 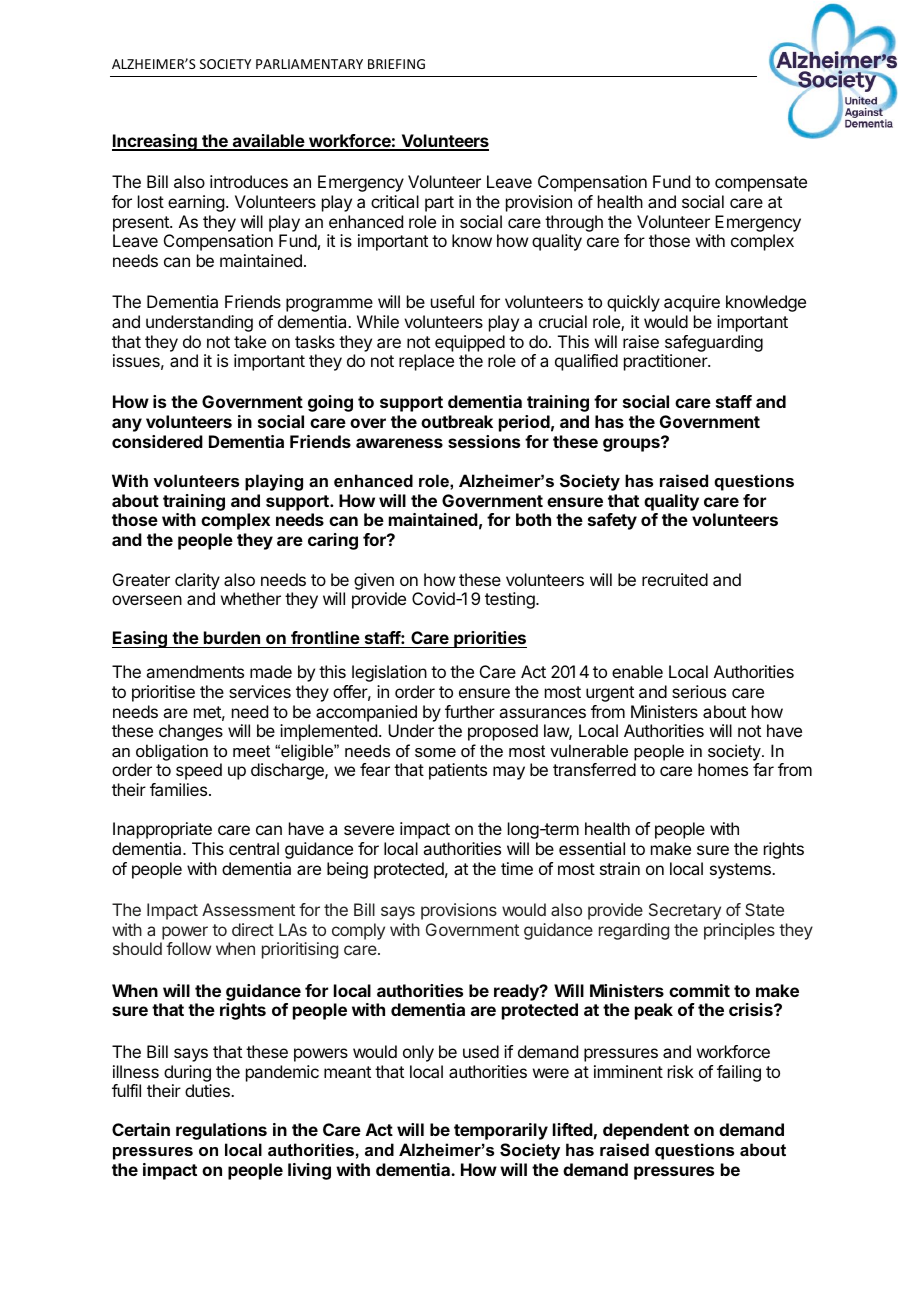 What do you see at coordinates (268, 142) in the screenshot?
I see `available` at bounding box center [268, 142].
